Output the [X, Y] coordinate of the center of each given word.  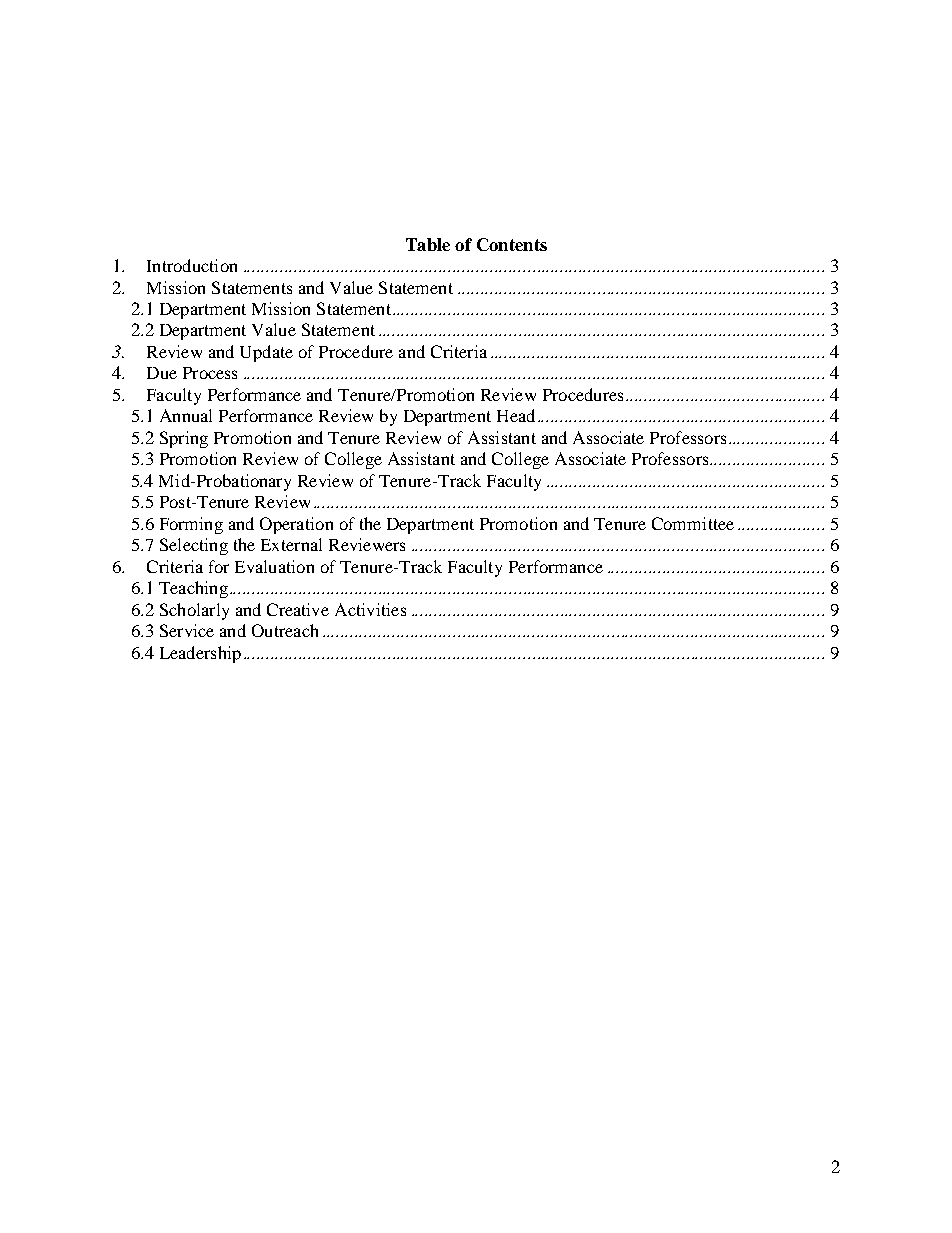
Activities [370, 609]
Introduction [192, 265]
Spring [184, 439]
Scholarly [194, 611]
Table [428, 244]
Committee [693, 523]
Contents [512, 244]
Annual [186, 415]
